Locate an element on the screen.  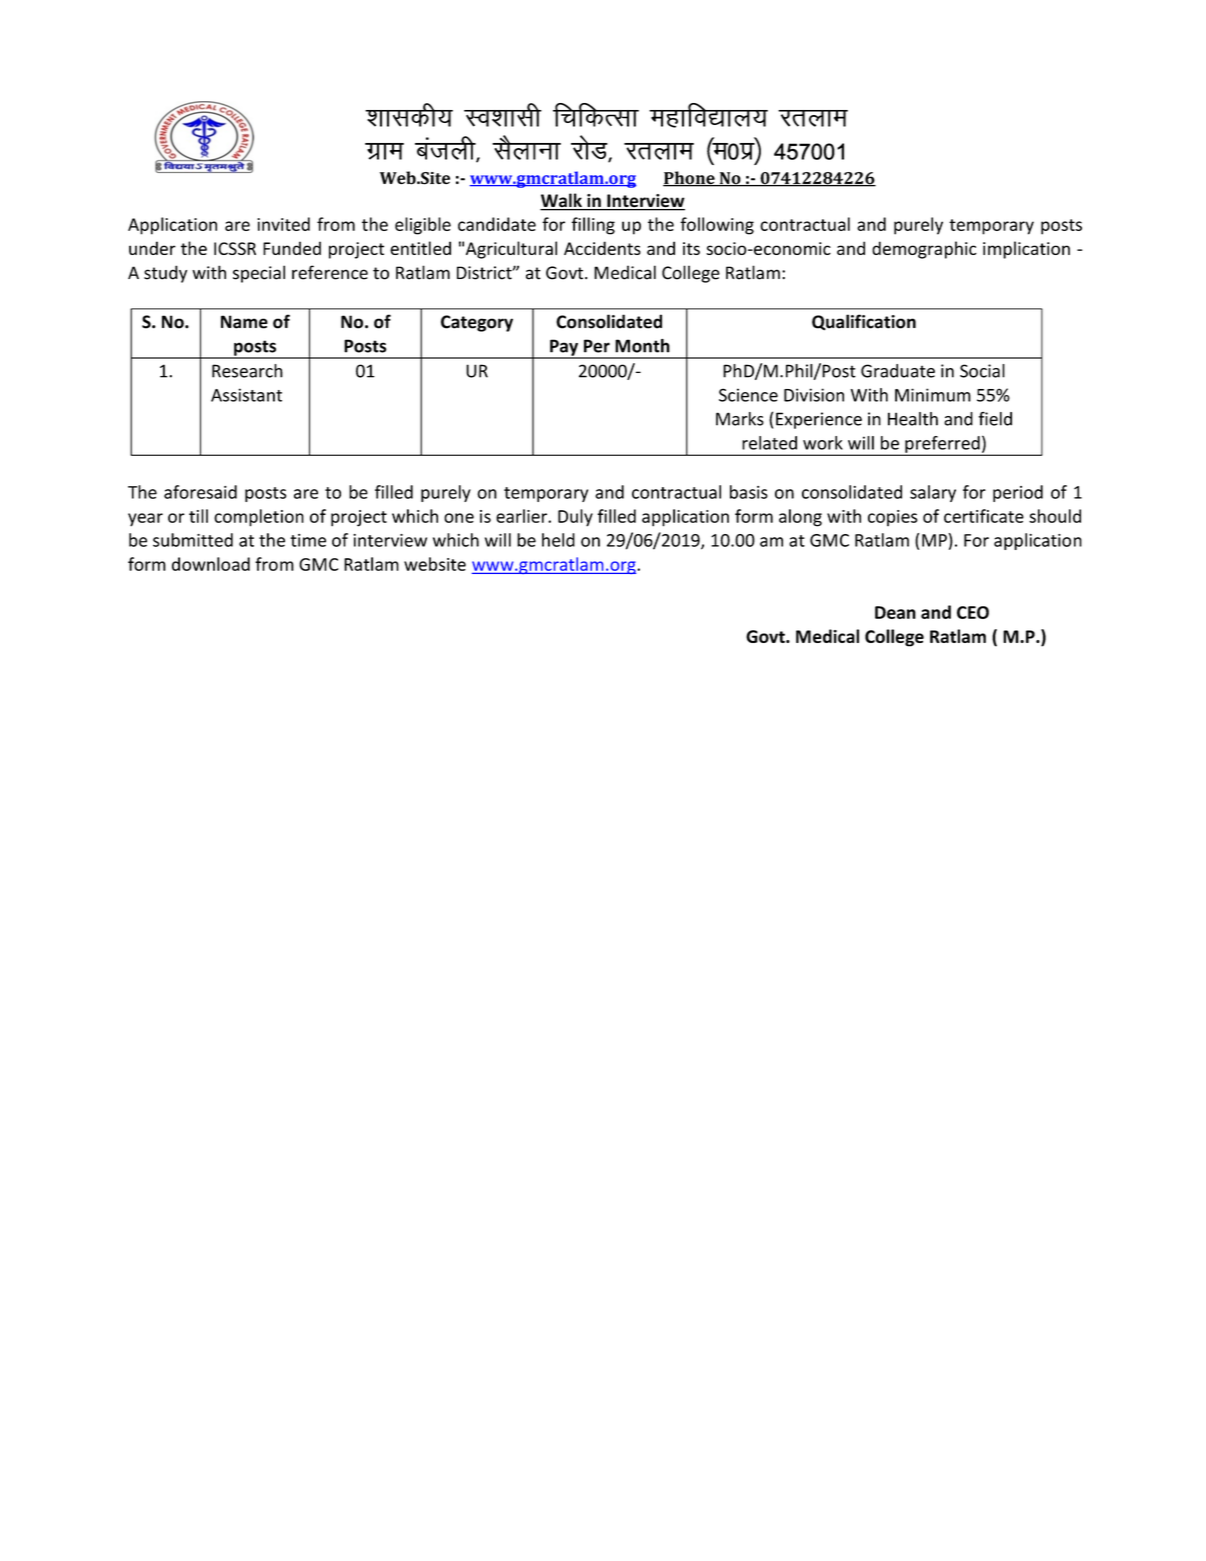
aforesaid is located at coordinates (200, 492).
